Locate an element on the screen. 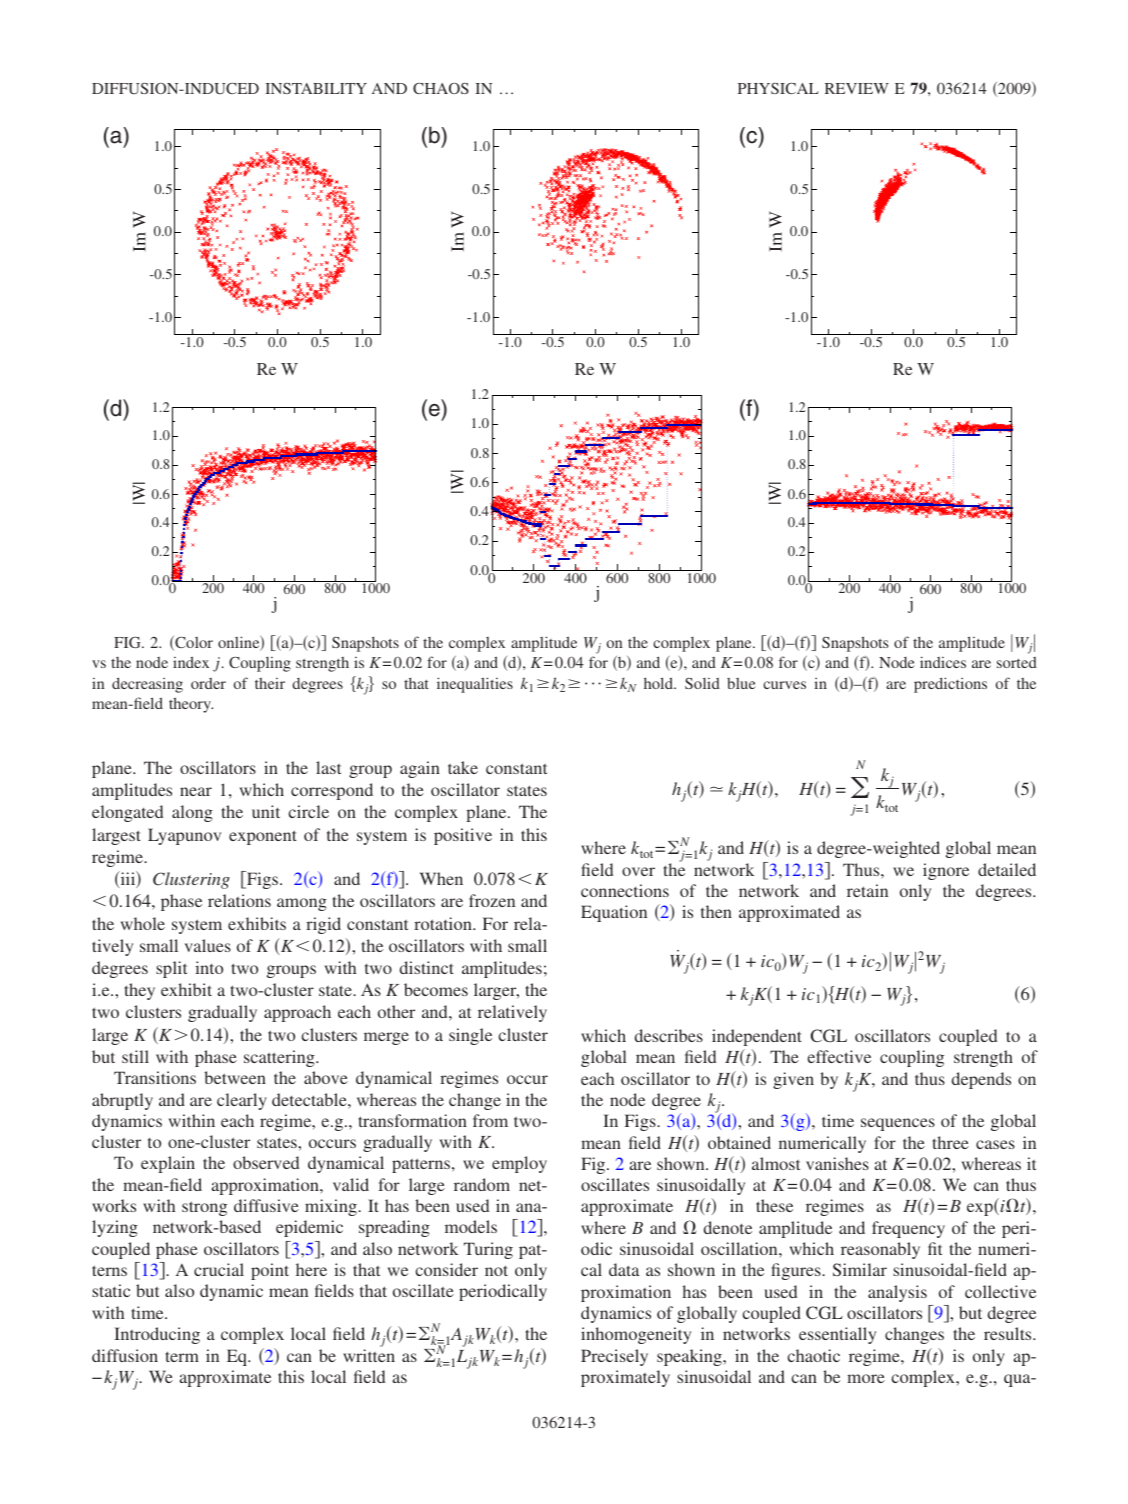 This screenshot has width=1128, height=1504. single is located at coordinates (470, 1036).
